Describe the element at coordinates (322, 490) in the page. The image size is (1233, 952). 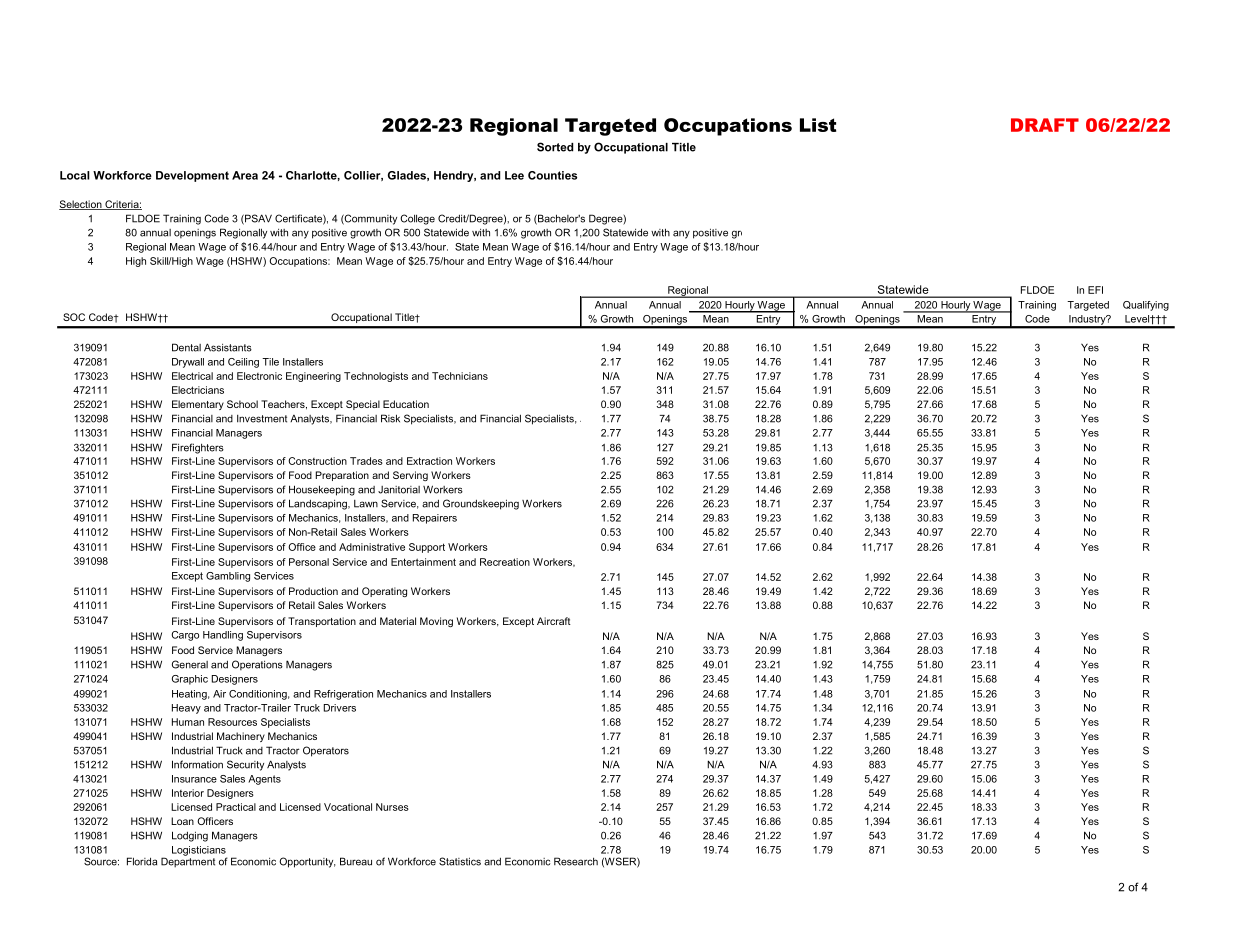
I see `Housekeeping` at that location.
